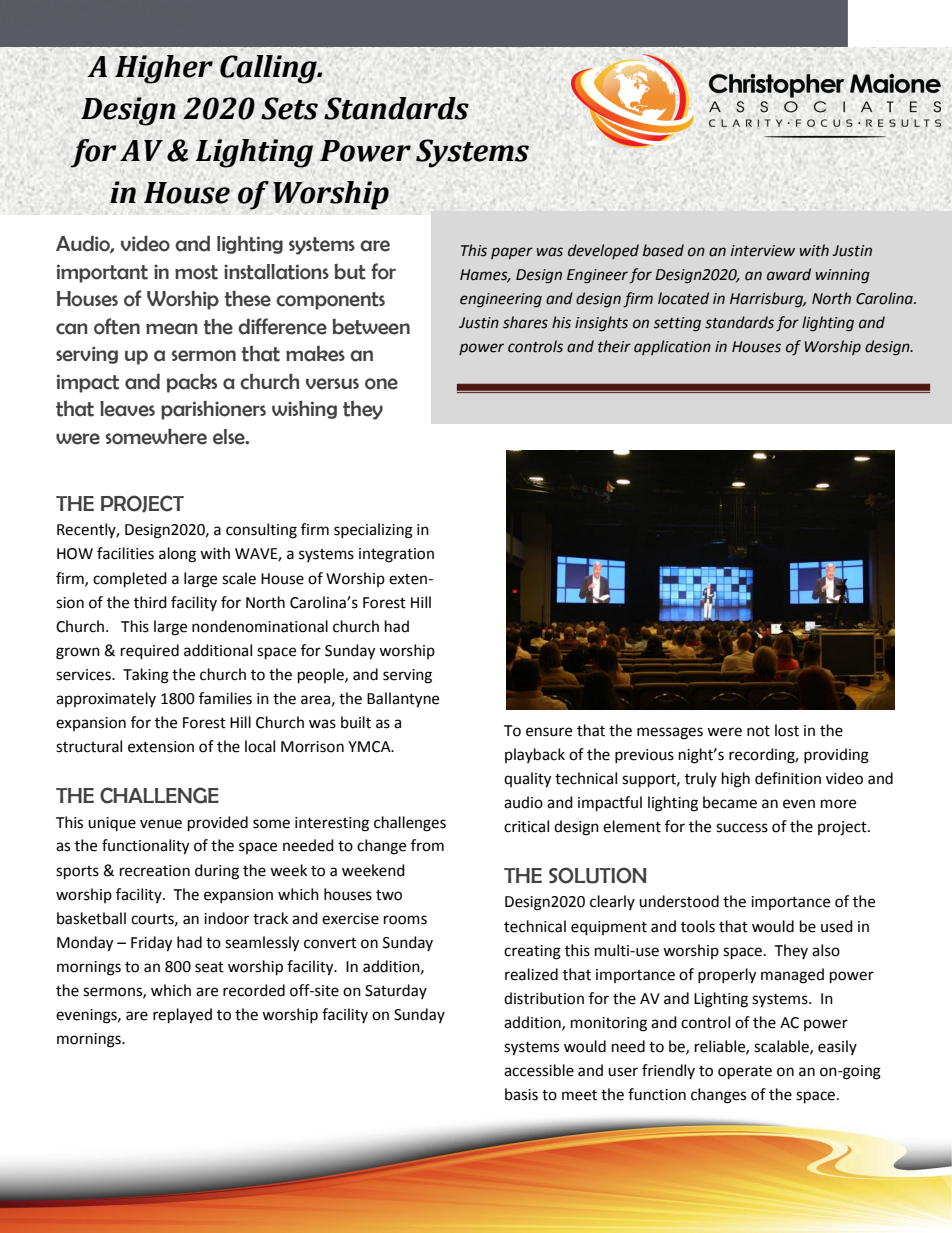  What do you see at coordinates (192, 383) in the image?
I see `packs` at bounding box center [192, 383].
